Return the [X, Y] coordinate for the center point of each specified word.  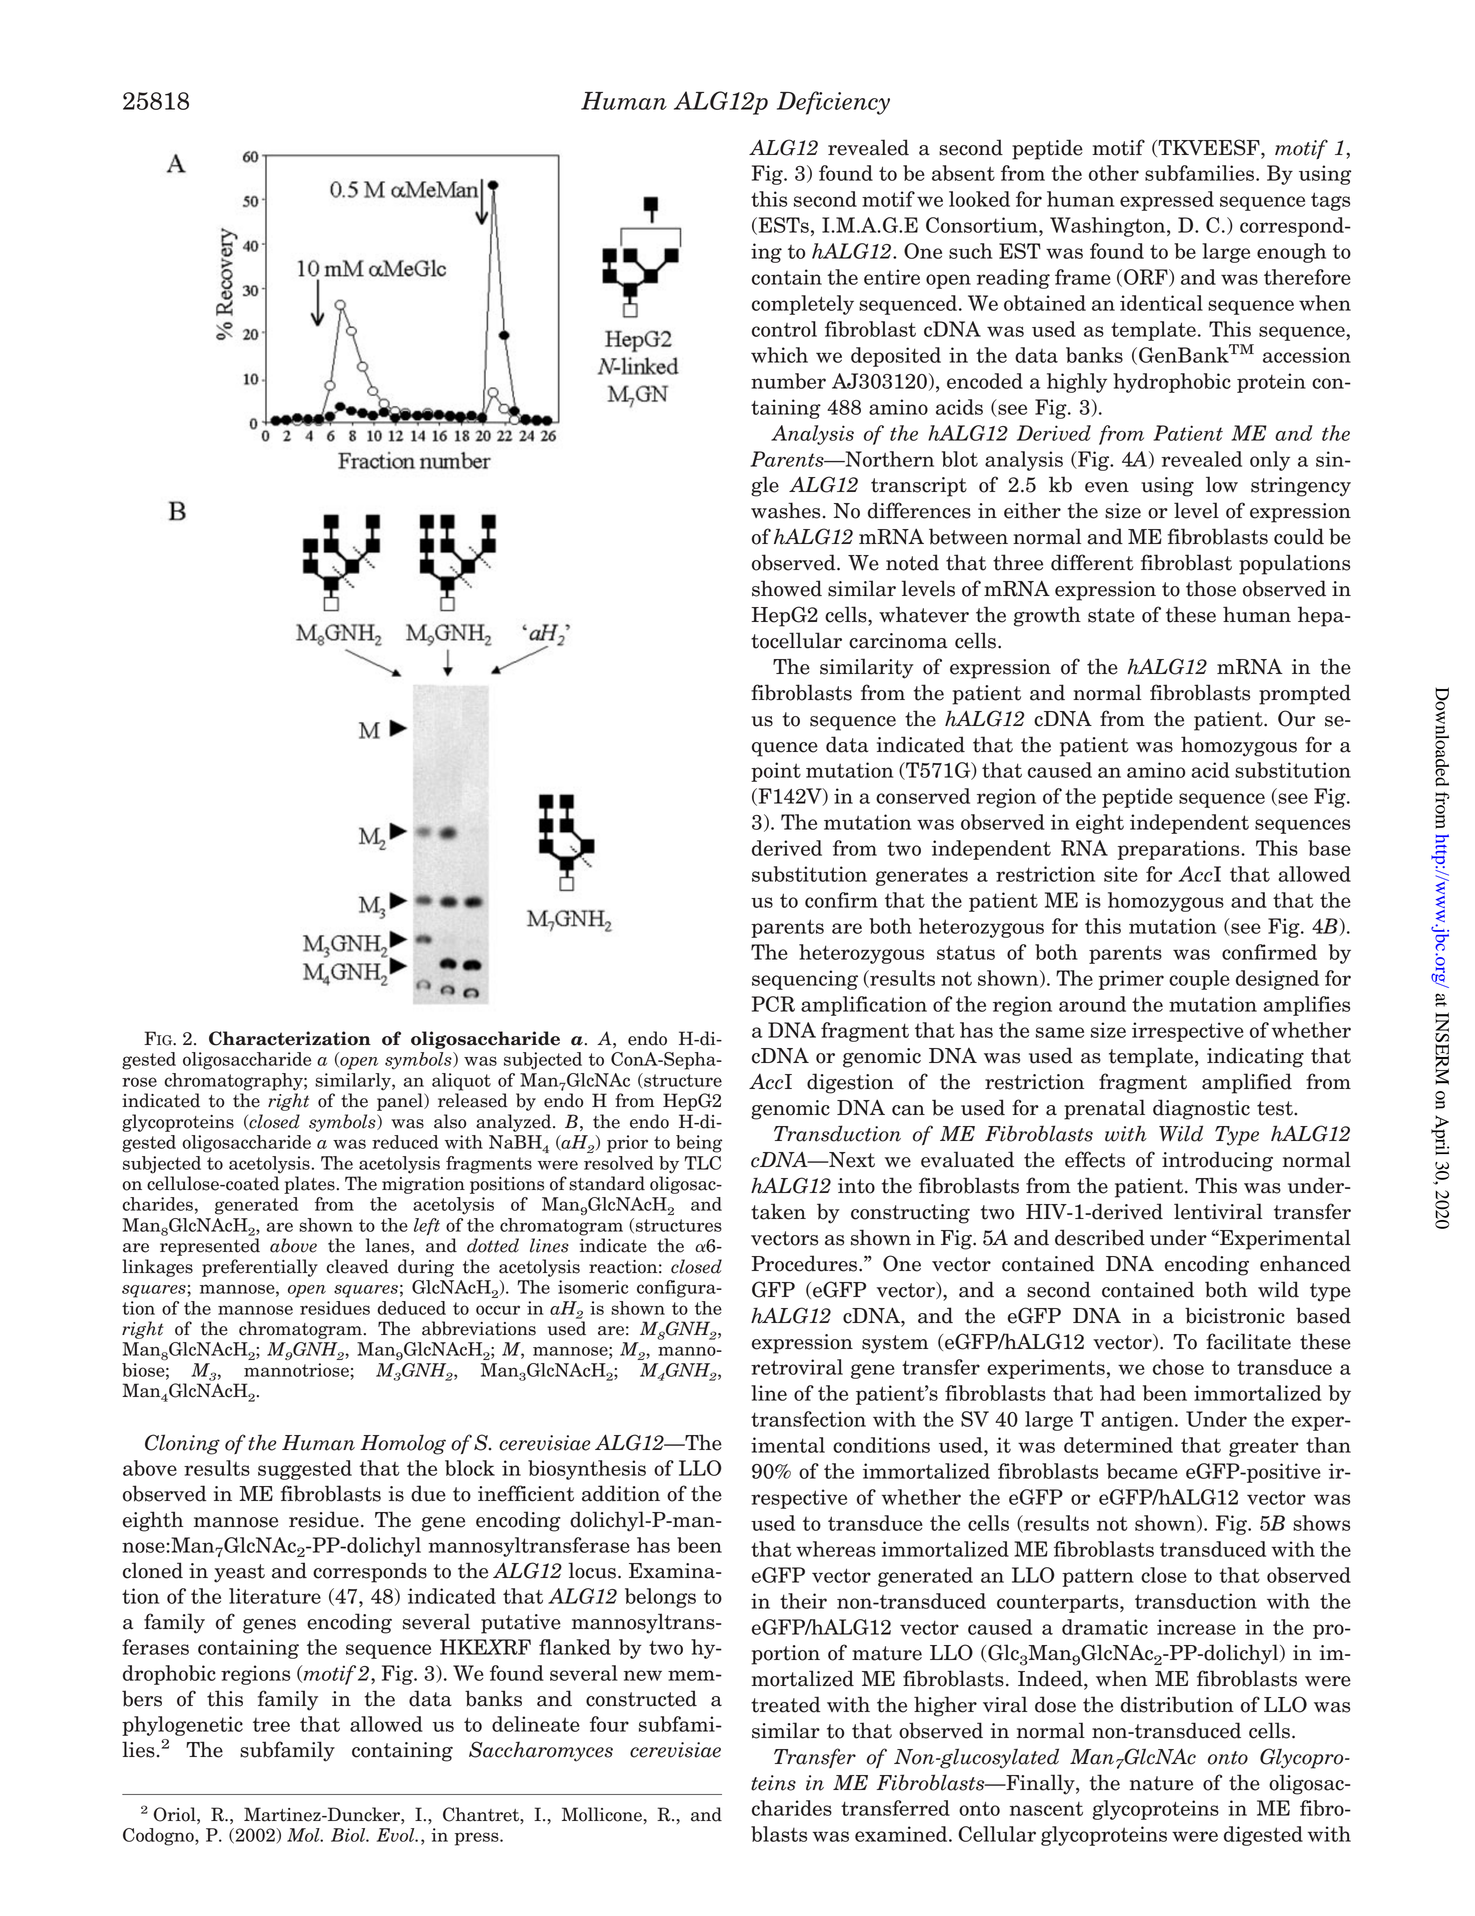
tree [271, 1725]
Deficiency [833, 103]
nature [1161, 1783]
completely [803, 305]
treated [786, 1704]
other [1114, 173]
